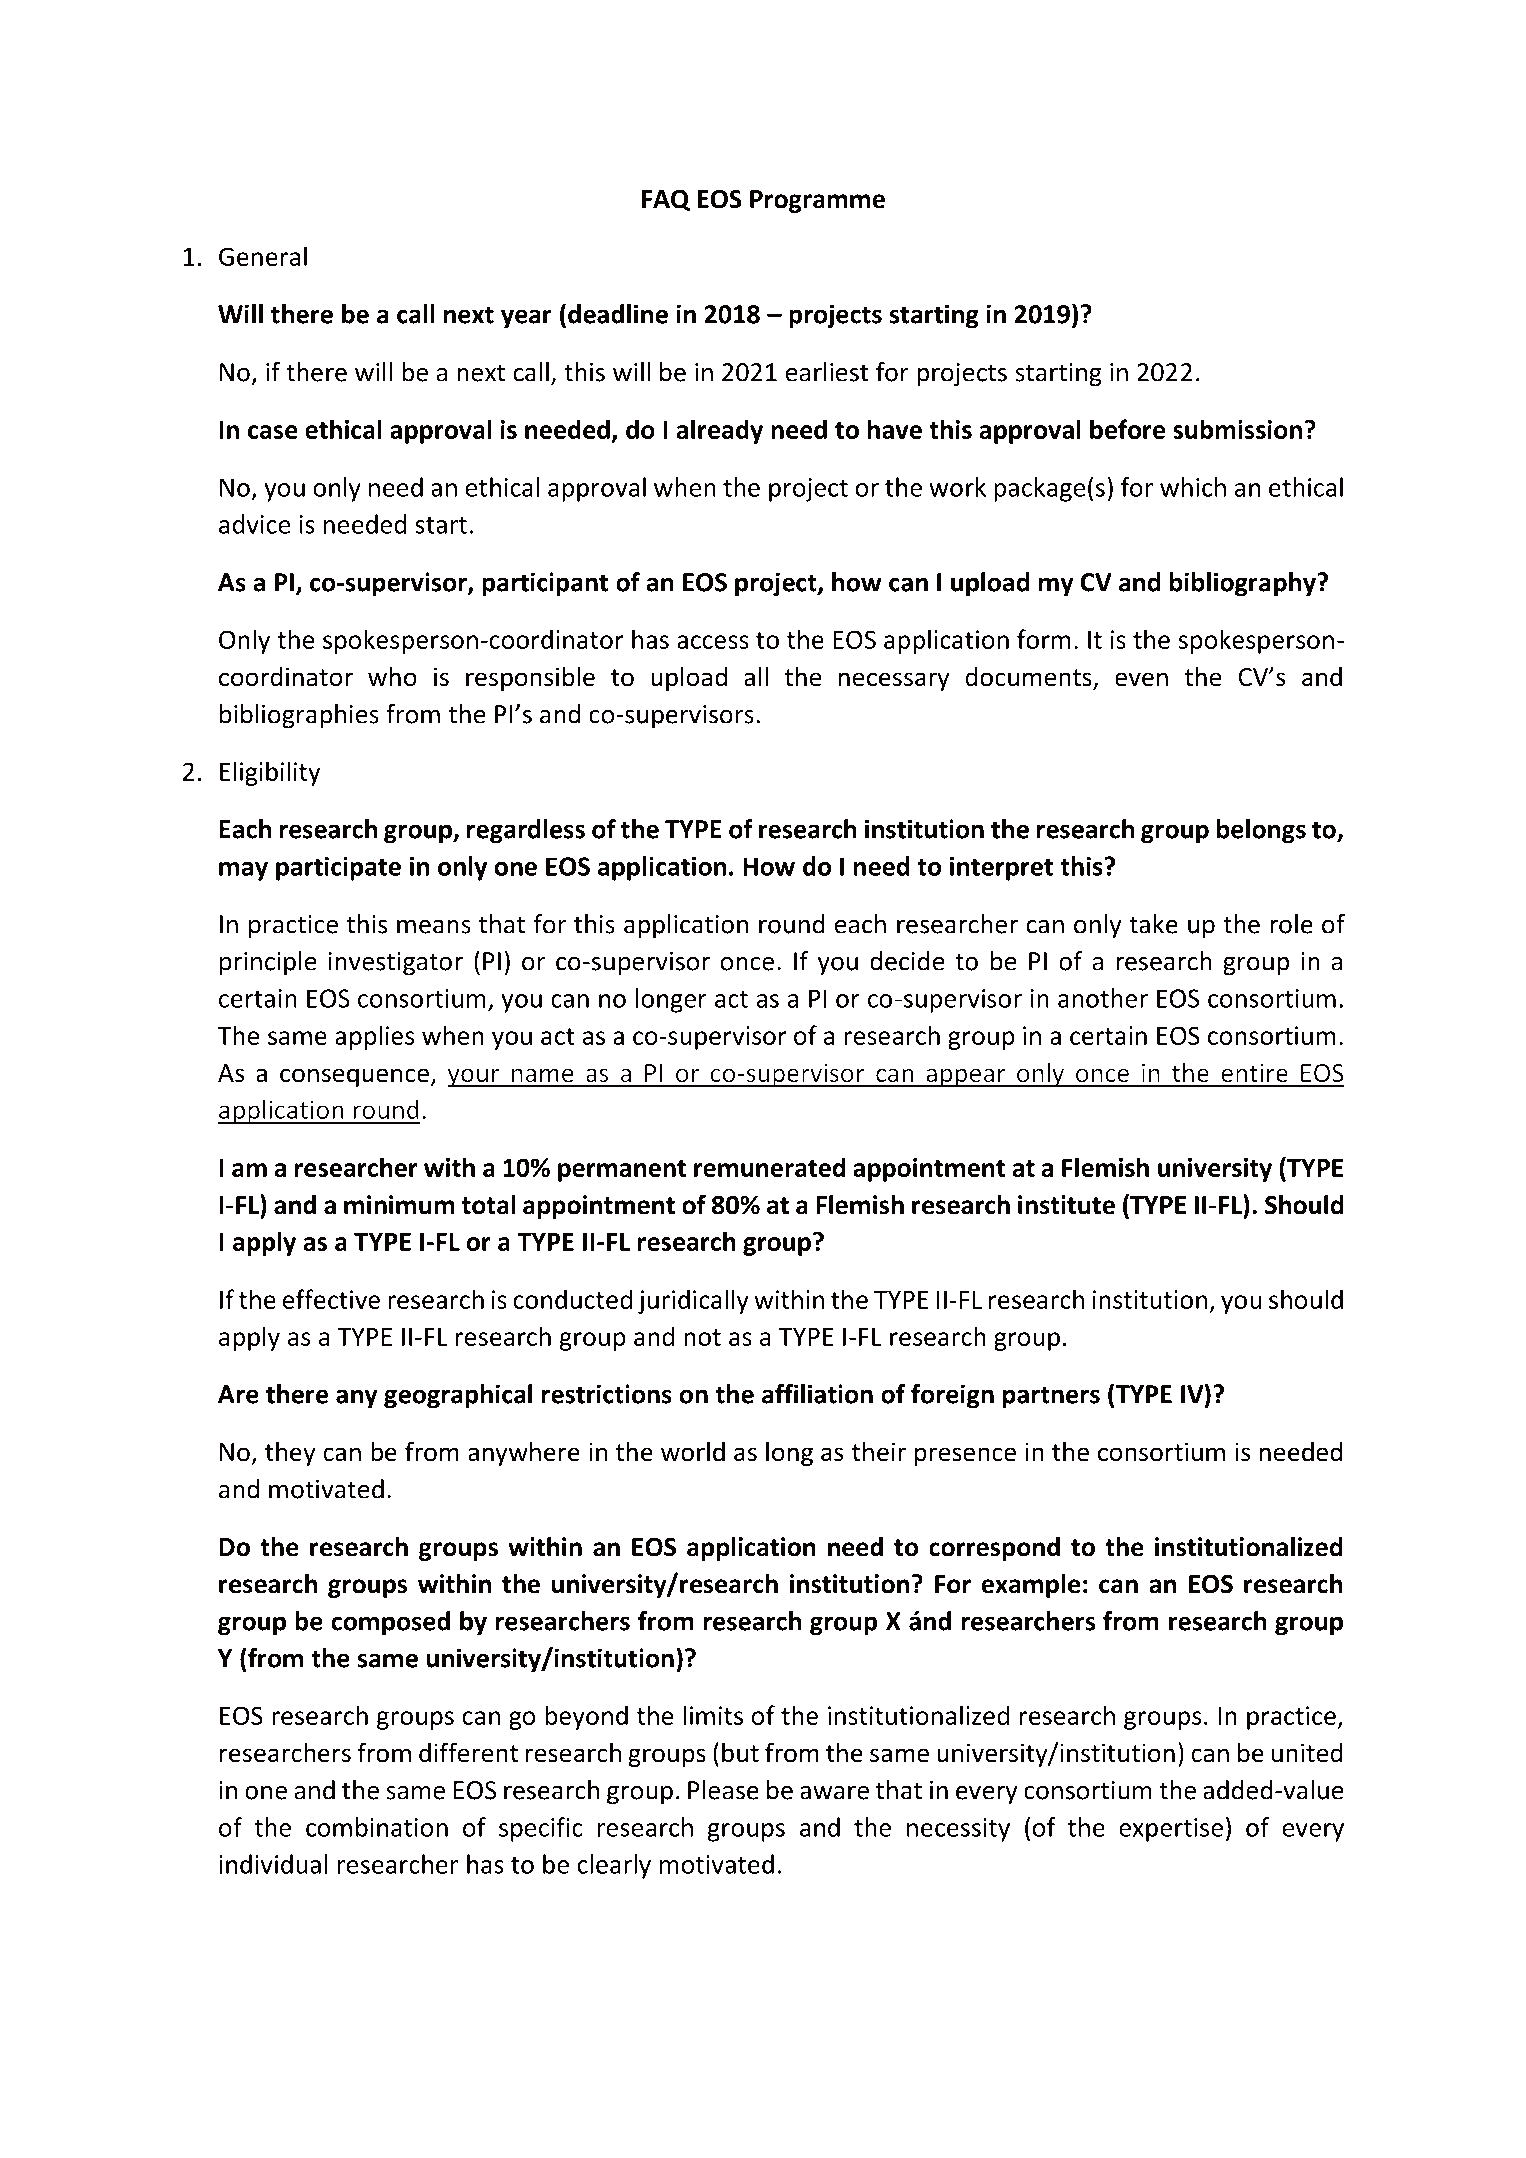 The width and height of the image is (1526, 2158). I want to click on combination, so click(377, 1827).
